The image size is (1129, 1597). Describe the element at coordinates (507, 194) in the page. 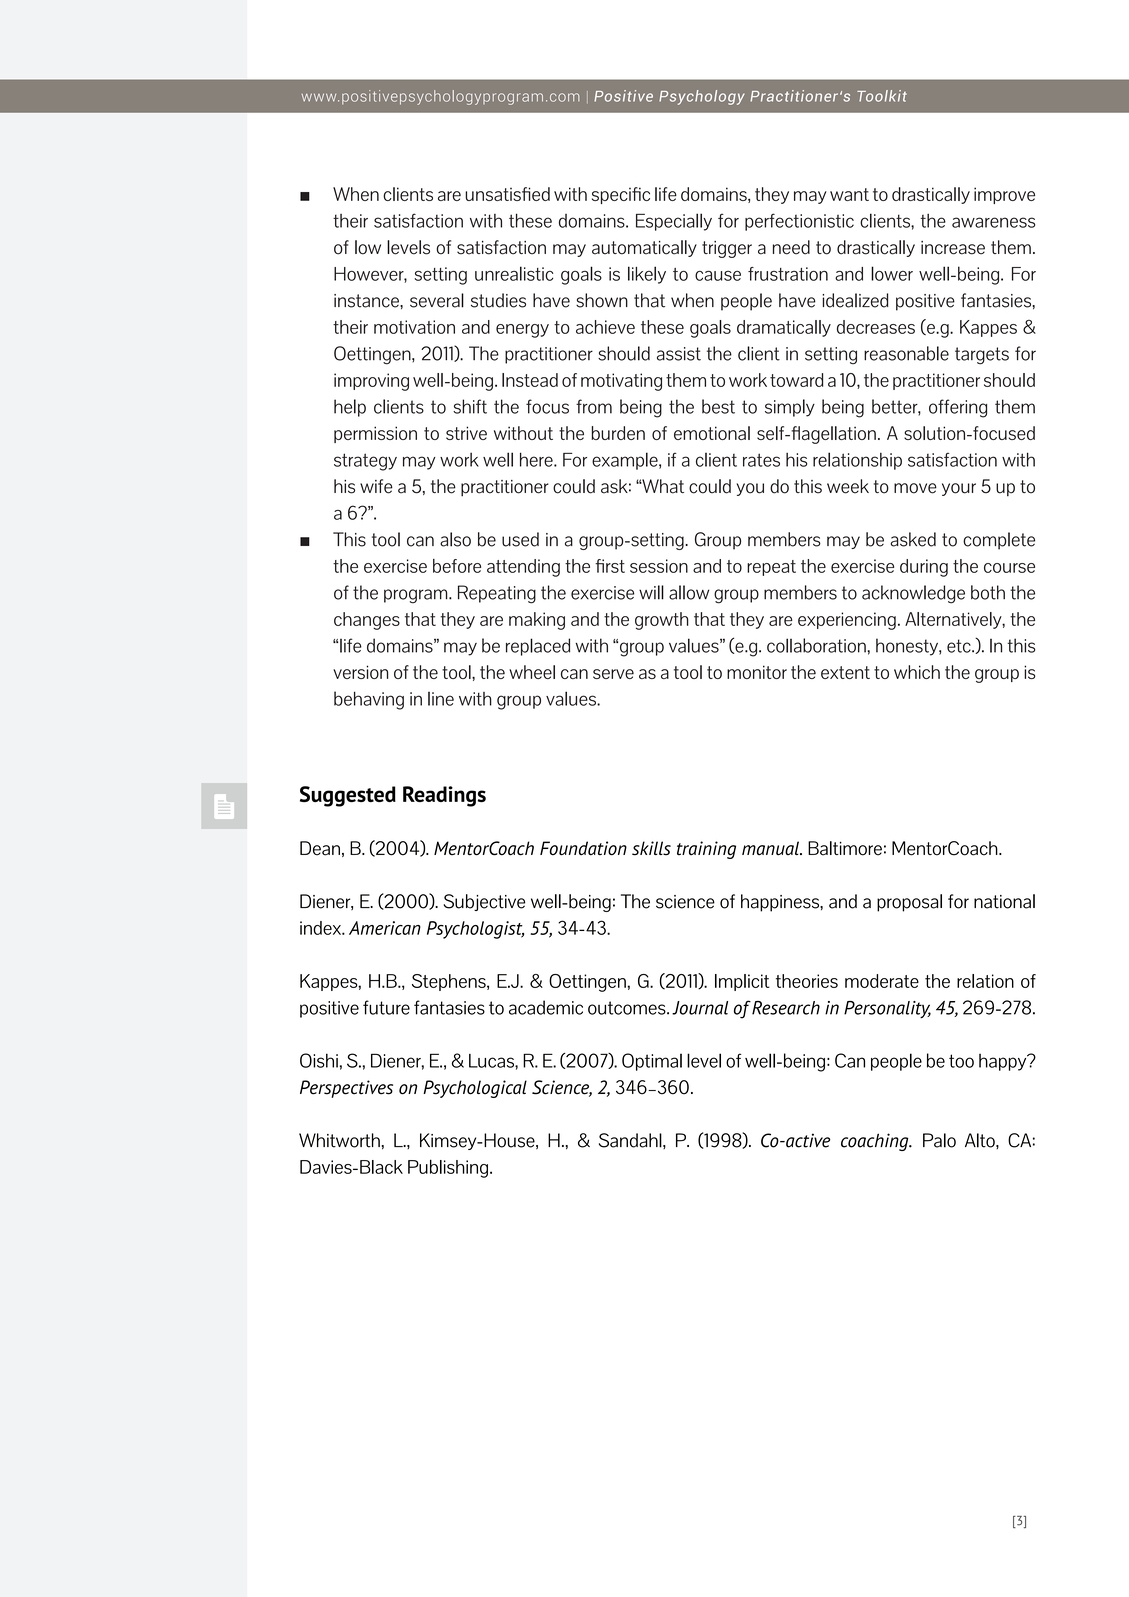

I see `unsatisfied` at that location.
